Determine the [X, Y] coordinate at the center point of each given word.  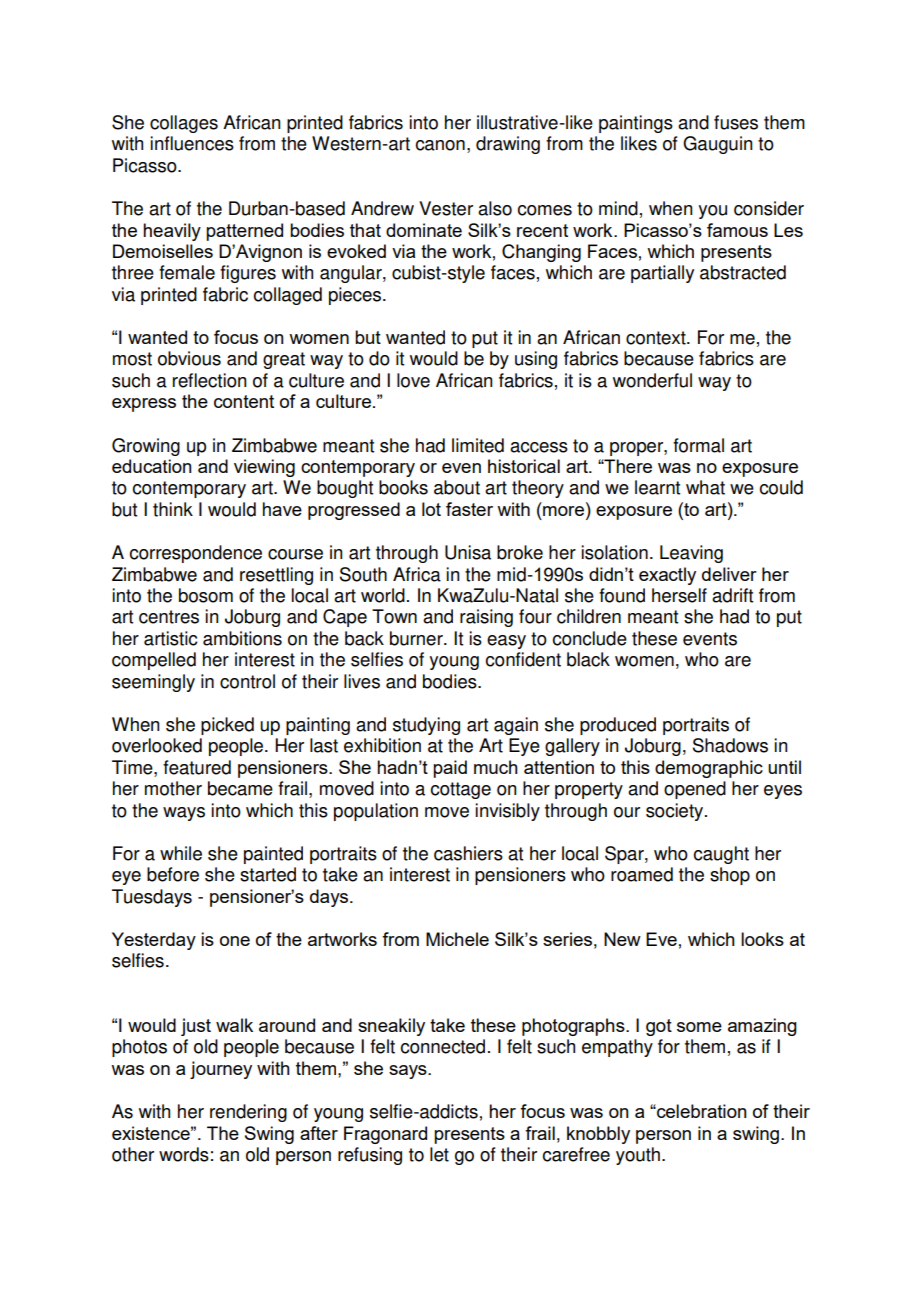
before [173, 874]
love [413, 380]
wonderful [652, 380]
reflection [210, 380]
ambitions [242, 638]
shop [730, 876]
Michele [457, 939]
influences [192, 143]
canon [440, 145]
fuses [736, 122]
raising [486, 618]
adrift [732, 595]
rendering [248, 1113]
